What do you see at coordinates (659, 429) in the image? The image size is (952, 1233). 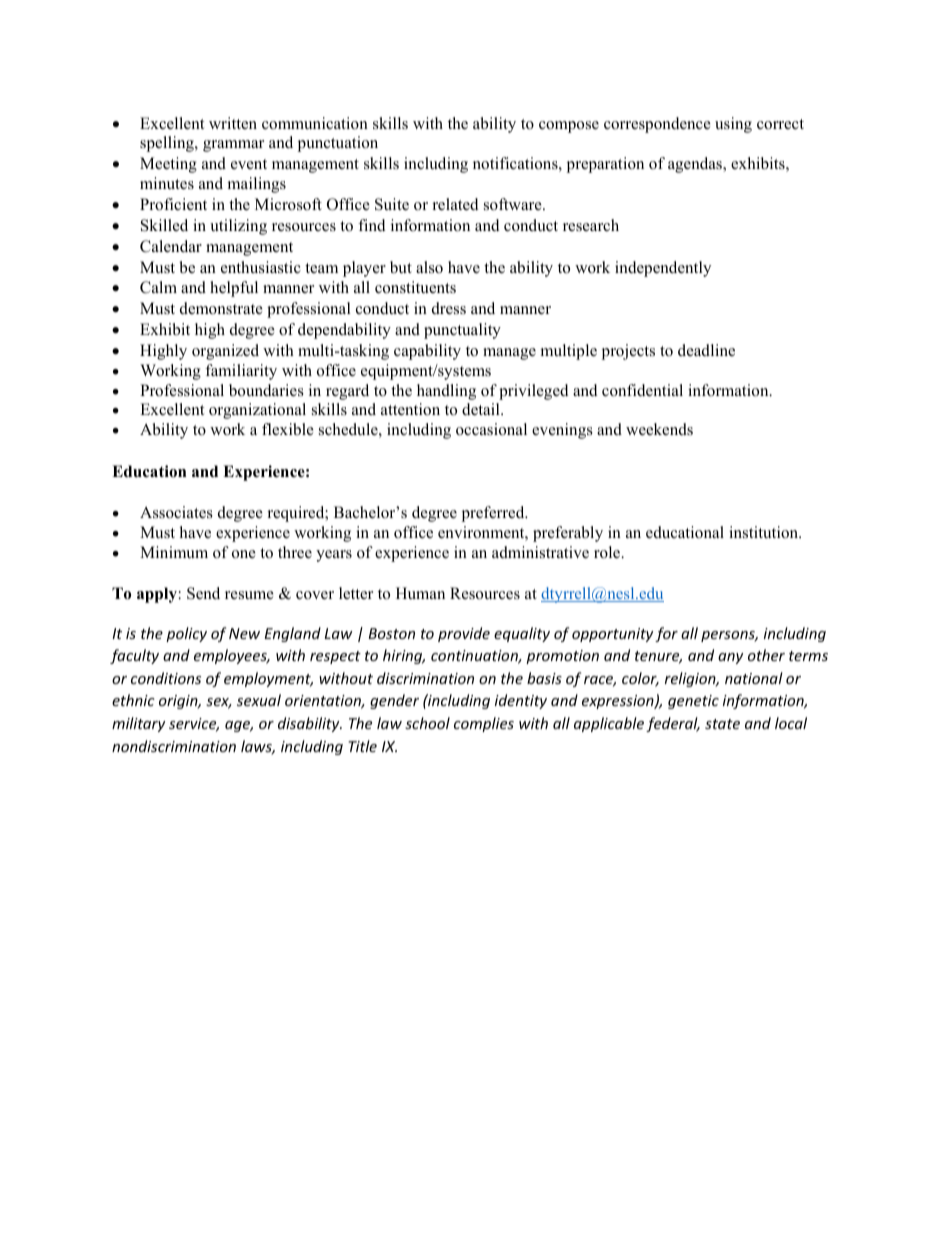 I see `weekends` at bounding box center [659, 429].
